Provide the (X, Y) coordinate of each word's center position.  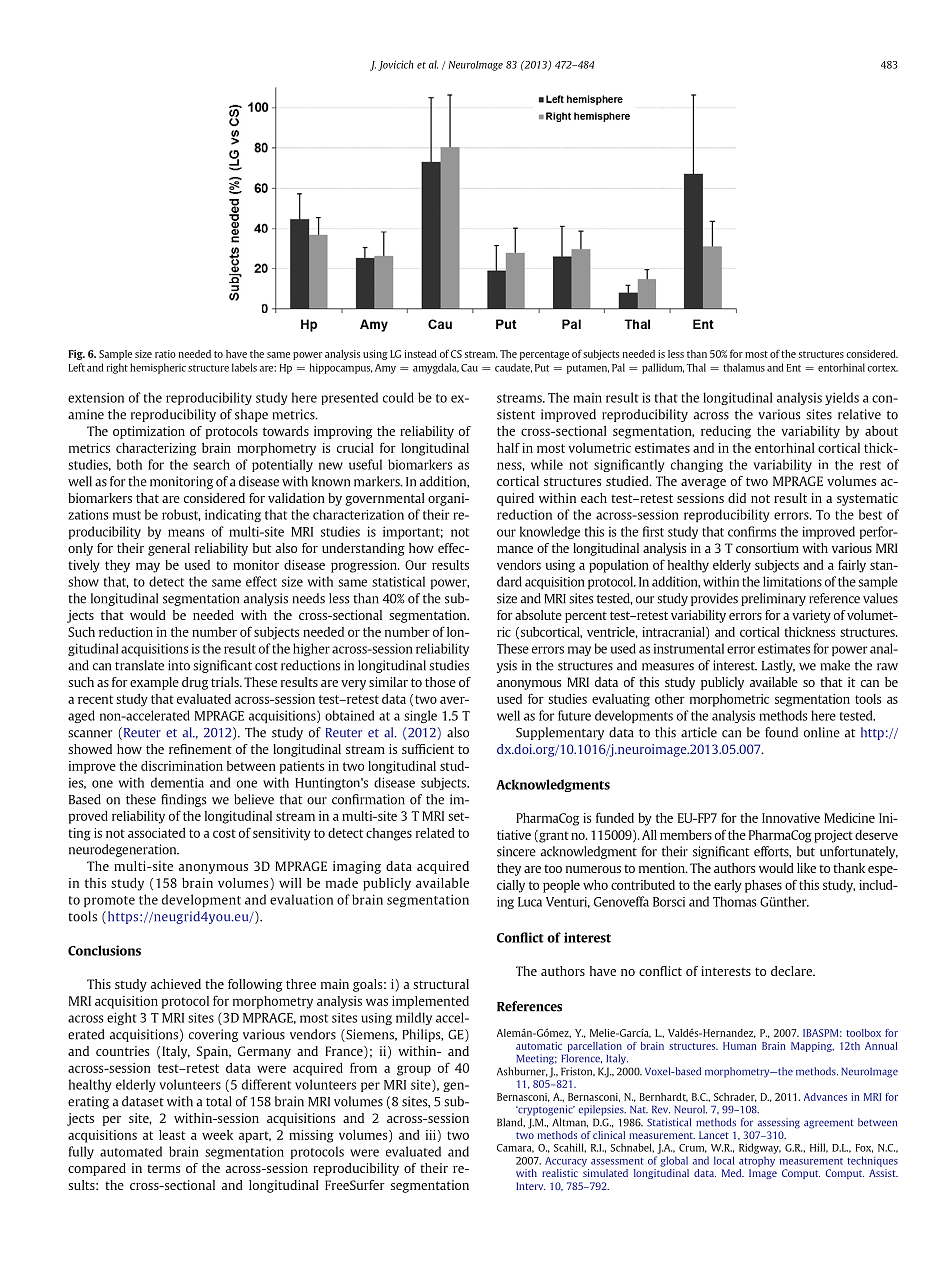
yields (842, 398)
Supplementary (560, 733)
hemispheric (158, 368)
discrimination (182, 766)
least (172, 1135)
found (781, 732)
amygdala (436, 368)
